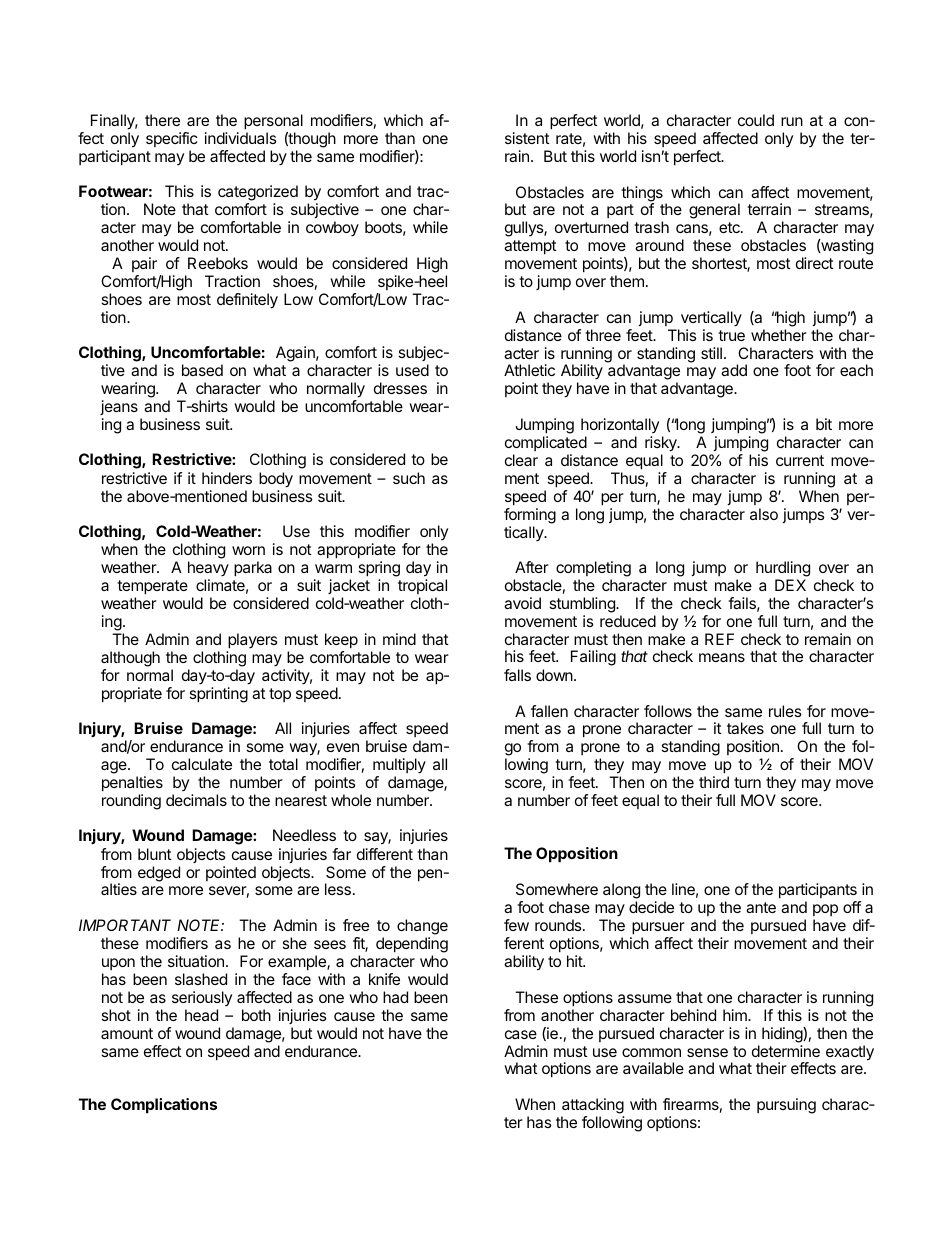 The height and width of the document is (1233, 952). Describe the element at coordinates (219, 695) in the document. I see `sprinting` at that location.
